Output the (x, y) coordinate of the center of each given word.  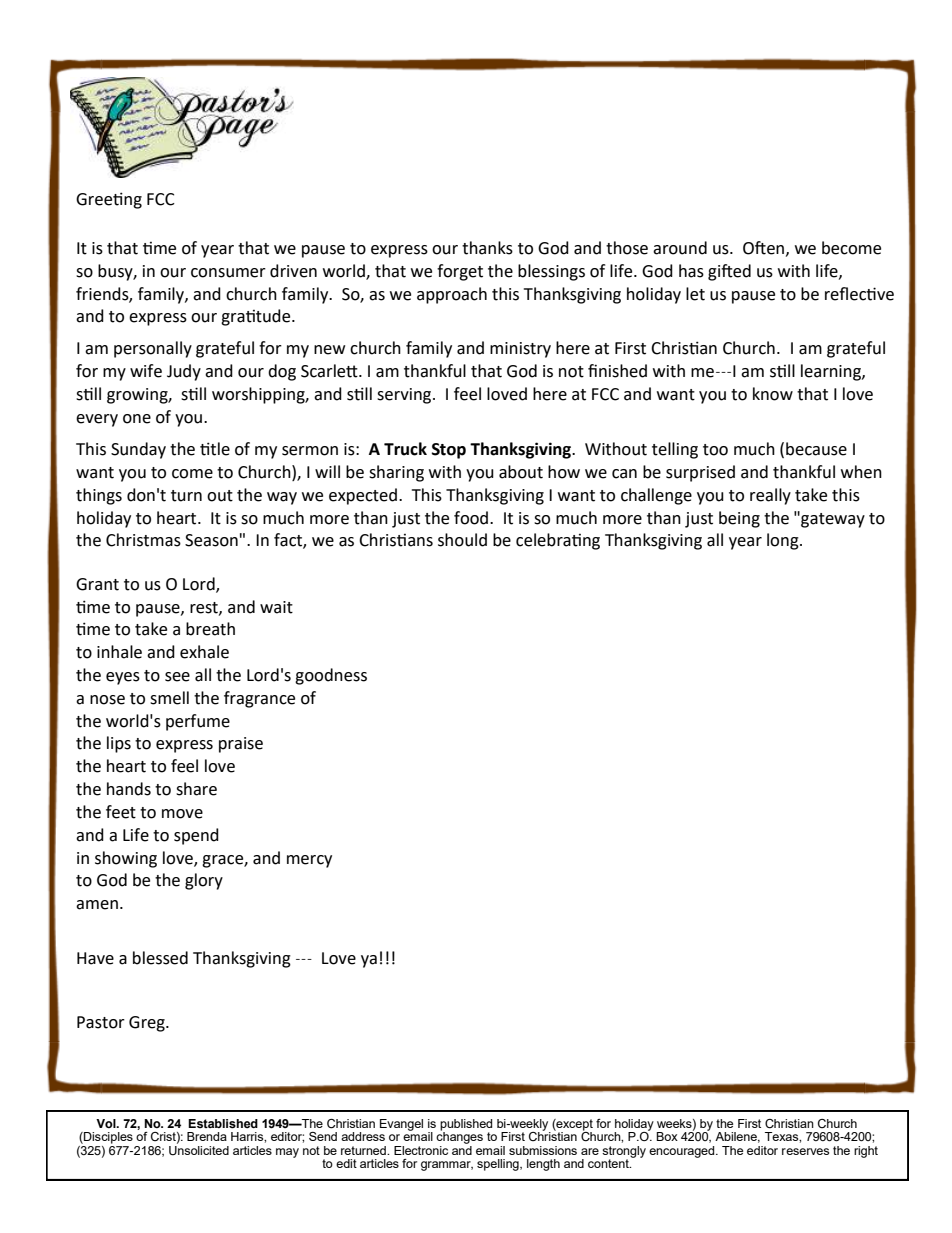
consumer (228, 273)
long (784, 541)
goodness (331, 676)
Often (763, 248)
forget (460, 272)
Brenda (207, 1136)
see (177, 677)
